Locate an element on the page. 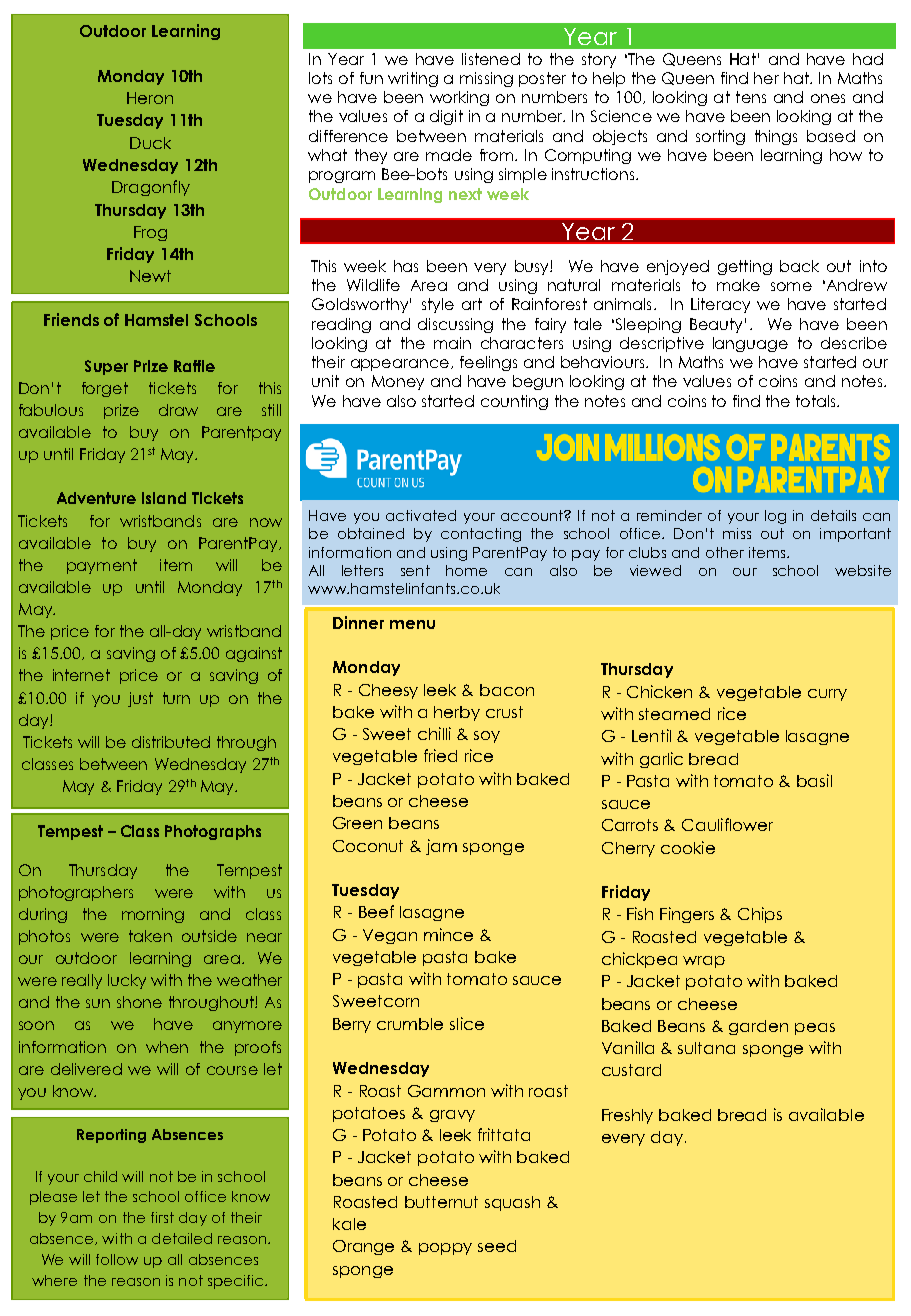  poppy is located at coordinates (445, 1249).
